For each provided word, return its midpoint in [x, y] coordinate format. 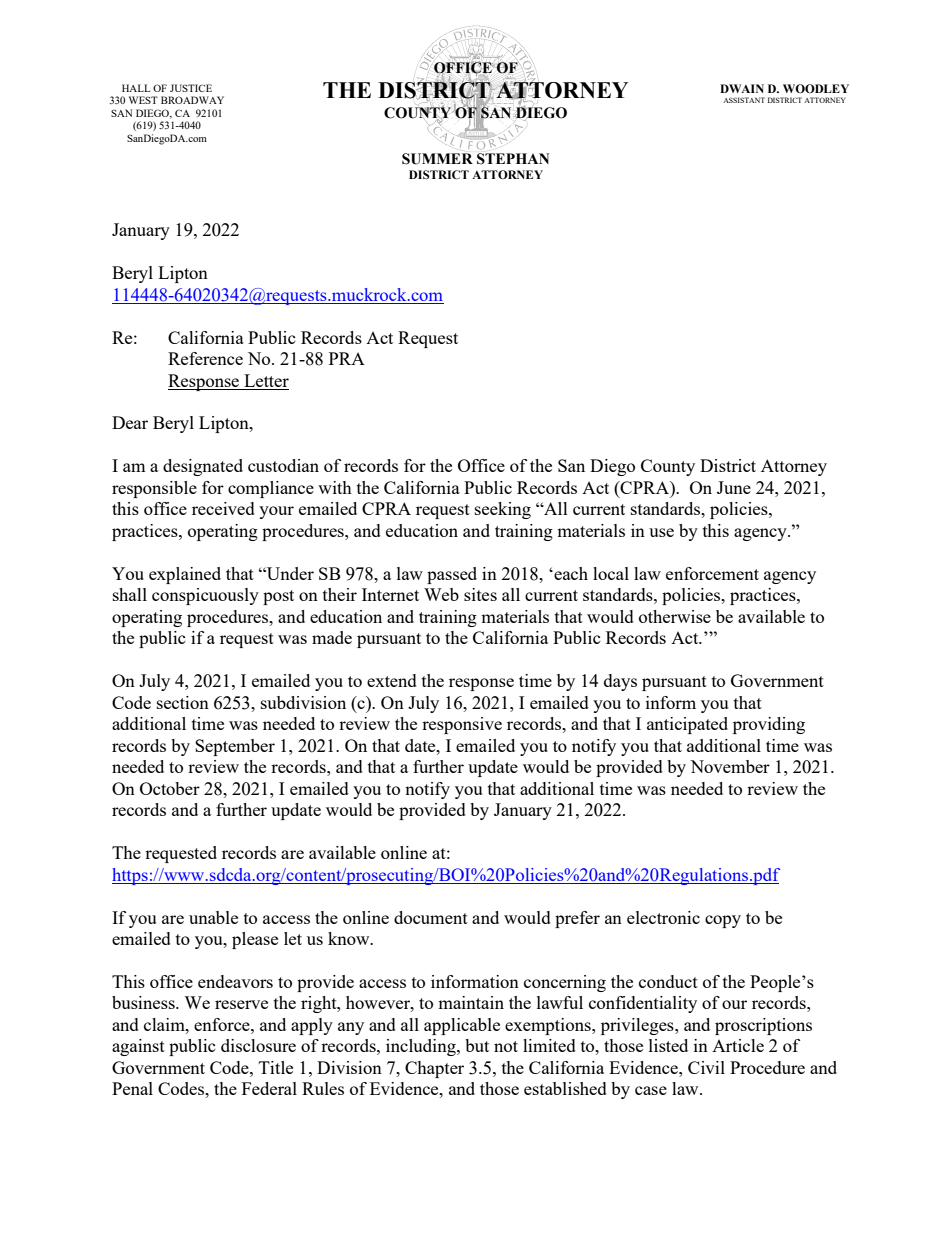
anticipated [687, 725]
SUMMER [437, 159]
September [235, 747]
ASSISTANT [744, 100]
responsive [462, 725]
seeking [503, 510]
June [734, 487]
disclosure [258, 1045]
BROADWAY [192, 100]
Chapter [434, 1069]
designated [203, 467]
